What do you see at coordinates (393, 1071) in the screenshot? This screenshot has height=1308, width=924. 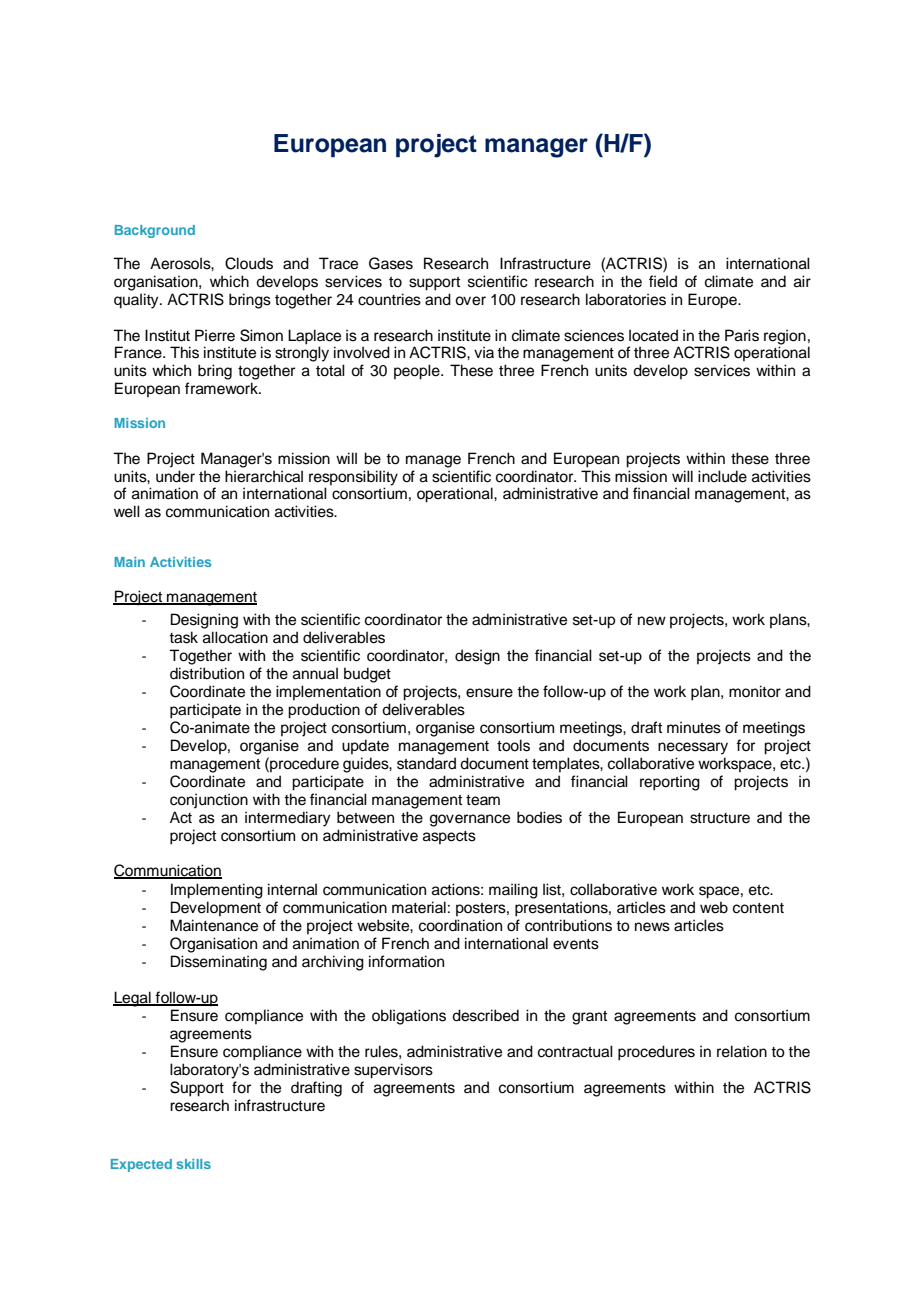 I see `supervisors` at bounding box center [393, 1071].
